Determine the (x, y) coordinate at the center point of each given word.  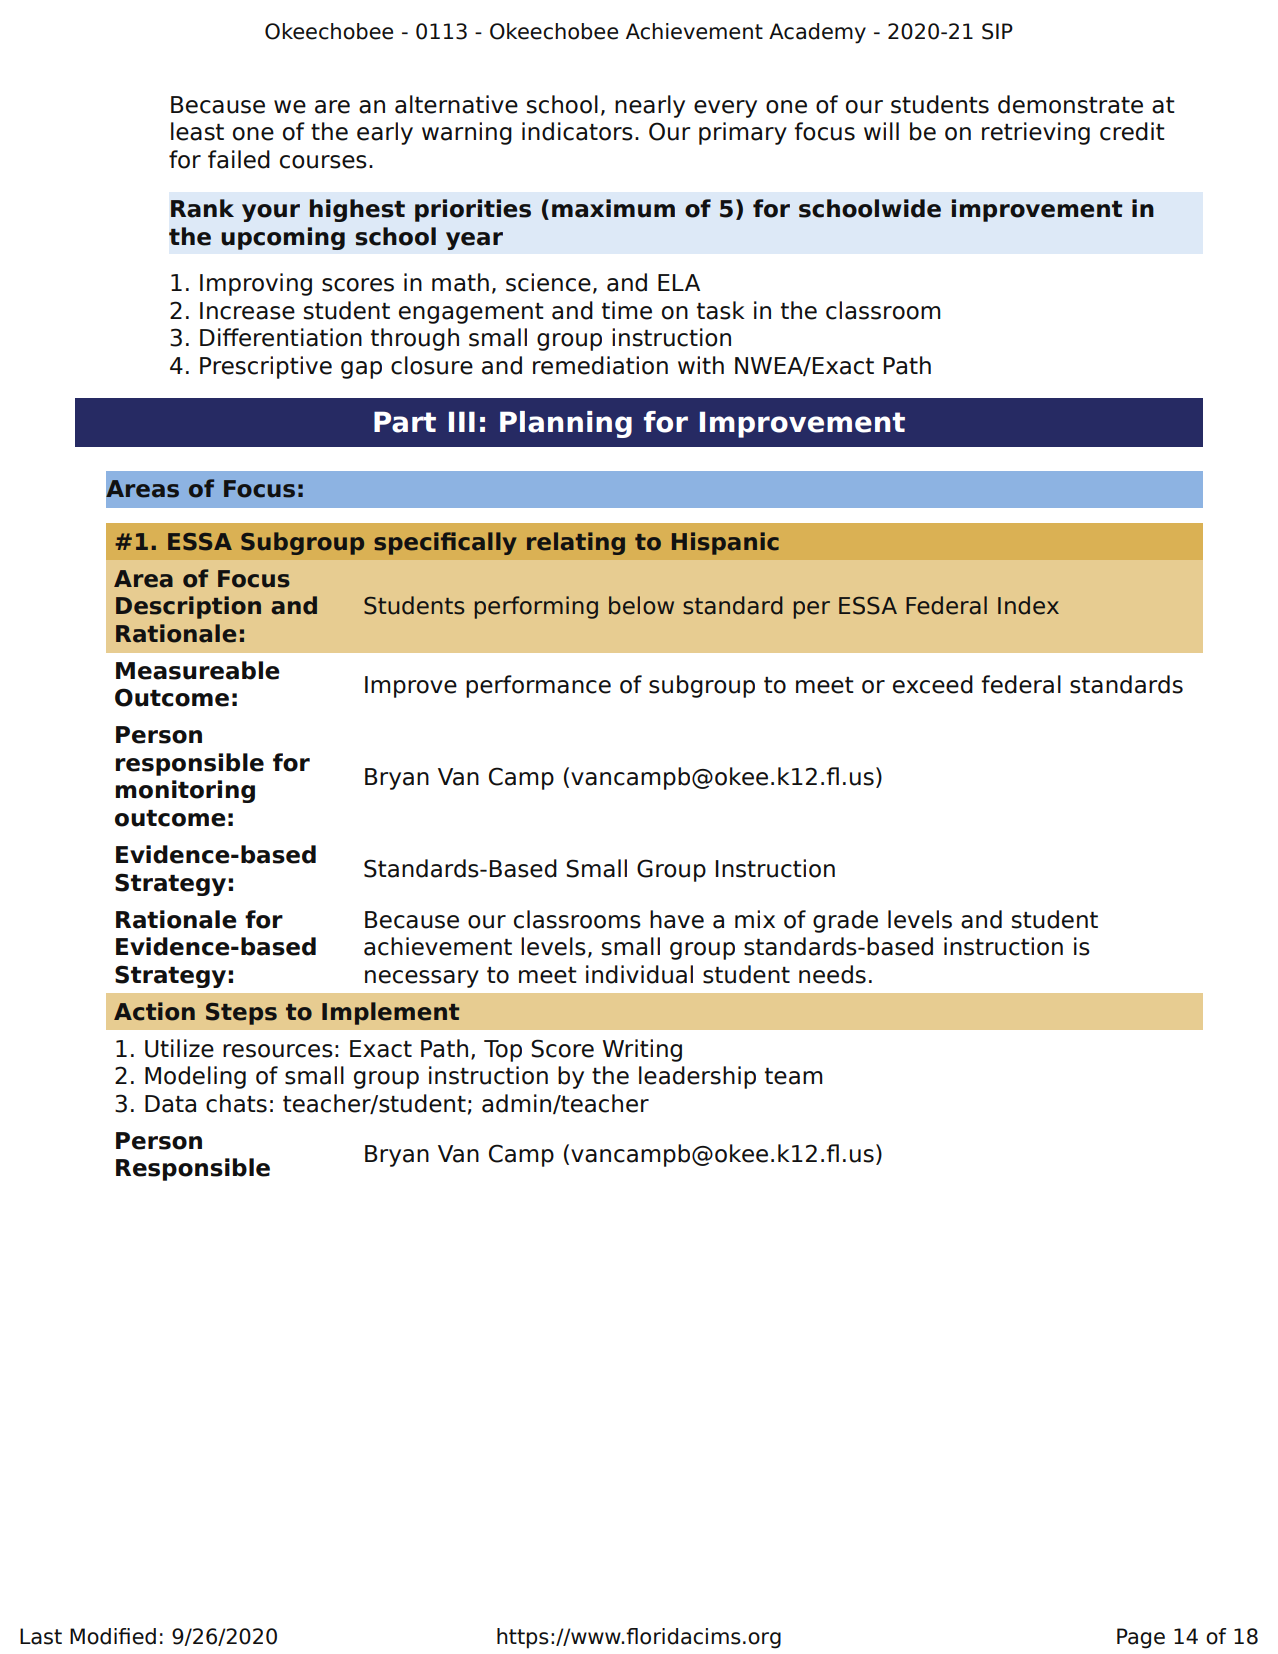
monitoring (185, 791)
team (793, 1076)
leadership (697, 1077)
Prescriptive (266, 367)
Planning (566, 424)
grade (845, 921)
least (197, 131)
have (677, 919)
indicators (577, 131)
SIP (997, 31)
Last (41, 1636)
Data (170, 1104)
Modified (113, 1636)
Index (1028, 605)
